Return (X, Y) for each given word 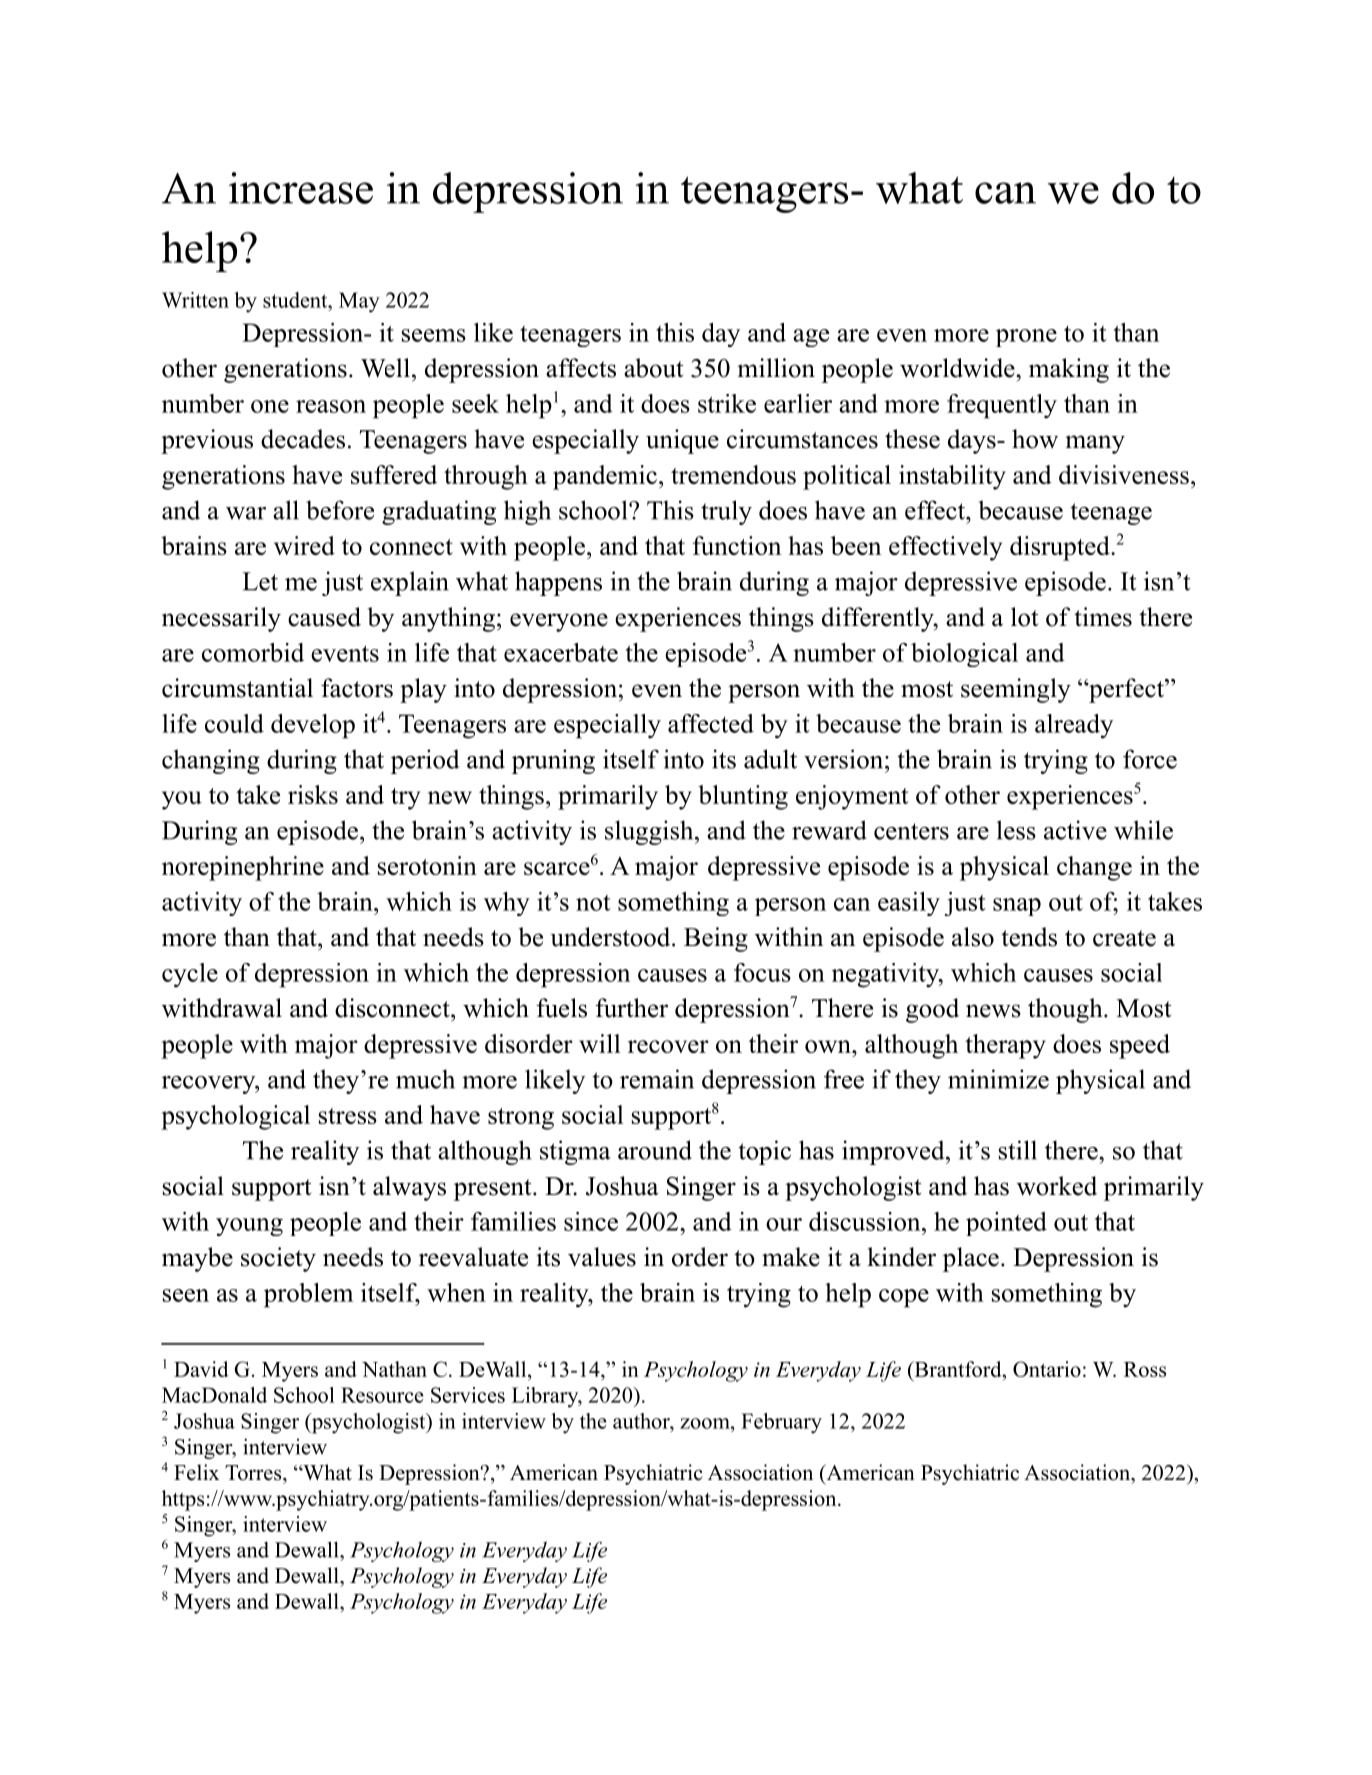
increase (301, 188)
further (631, 1008)
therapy (1005, 1046)
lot (1024, 617)
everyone (559, 622)
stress (348, 1116)
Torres (254, 1473)
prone (1026, 338)
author (642, 1421)
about (653, 368)
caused (324, 617)
